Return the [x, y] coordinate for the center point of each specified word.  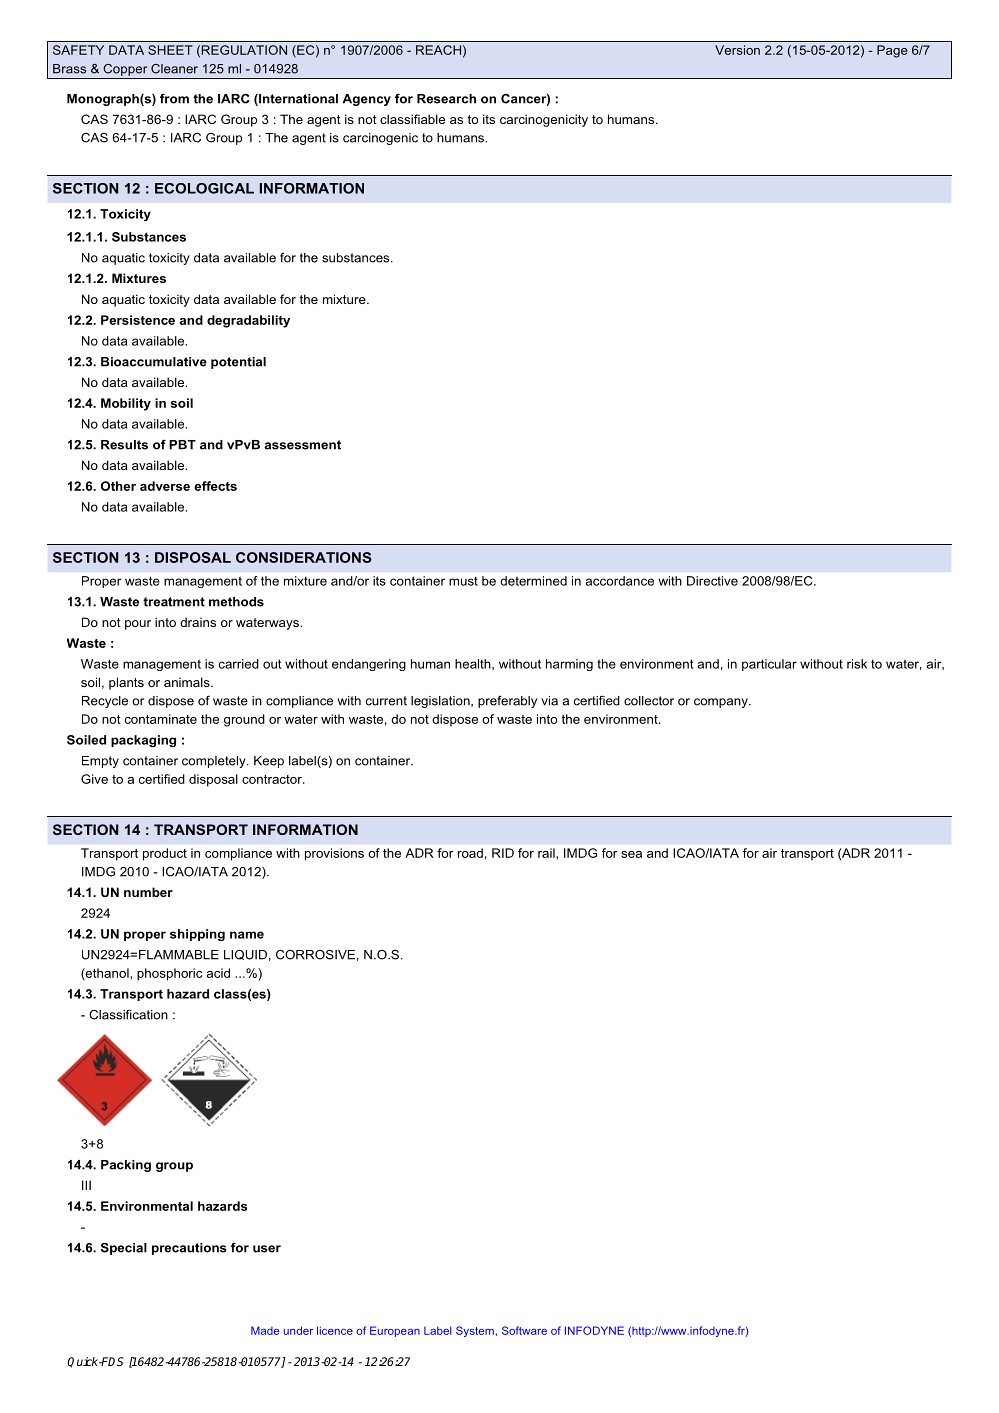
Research [446, 99]
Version [737, 50]
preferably [507, 701]
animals [188, 682]
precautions [189, 1249]
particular [769, 665]
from [174, 99]
